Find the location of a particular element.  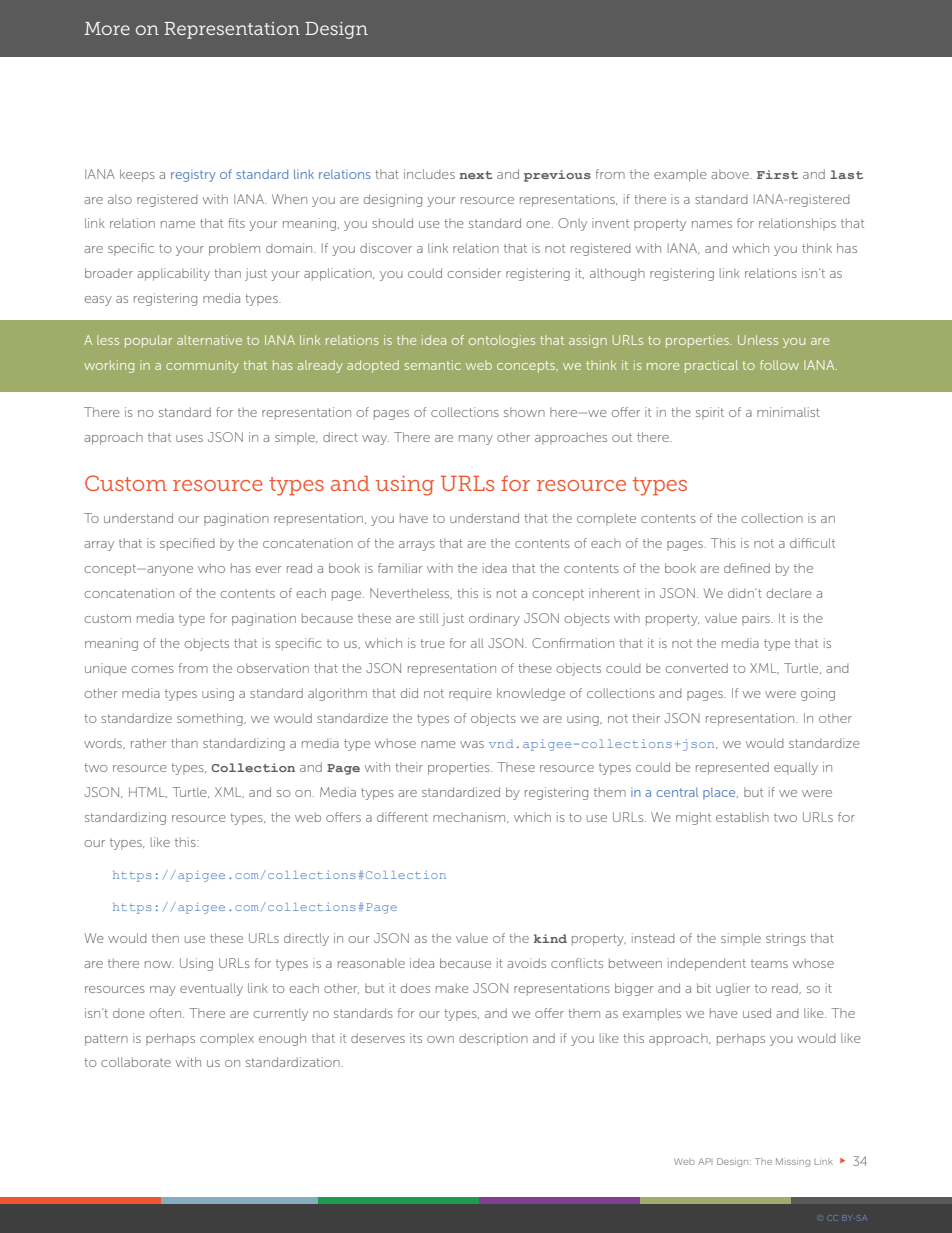

registry is located at coordinates (193, 176).
